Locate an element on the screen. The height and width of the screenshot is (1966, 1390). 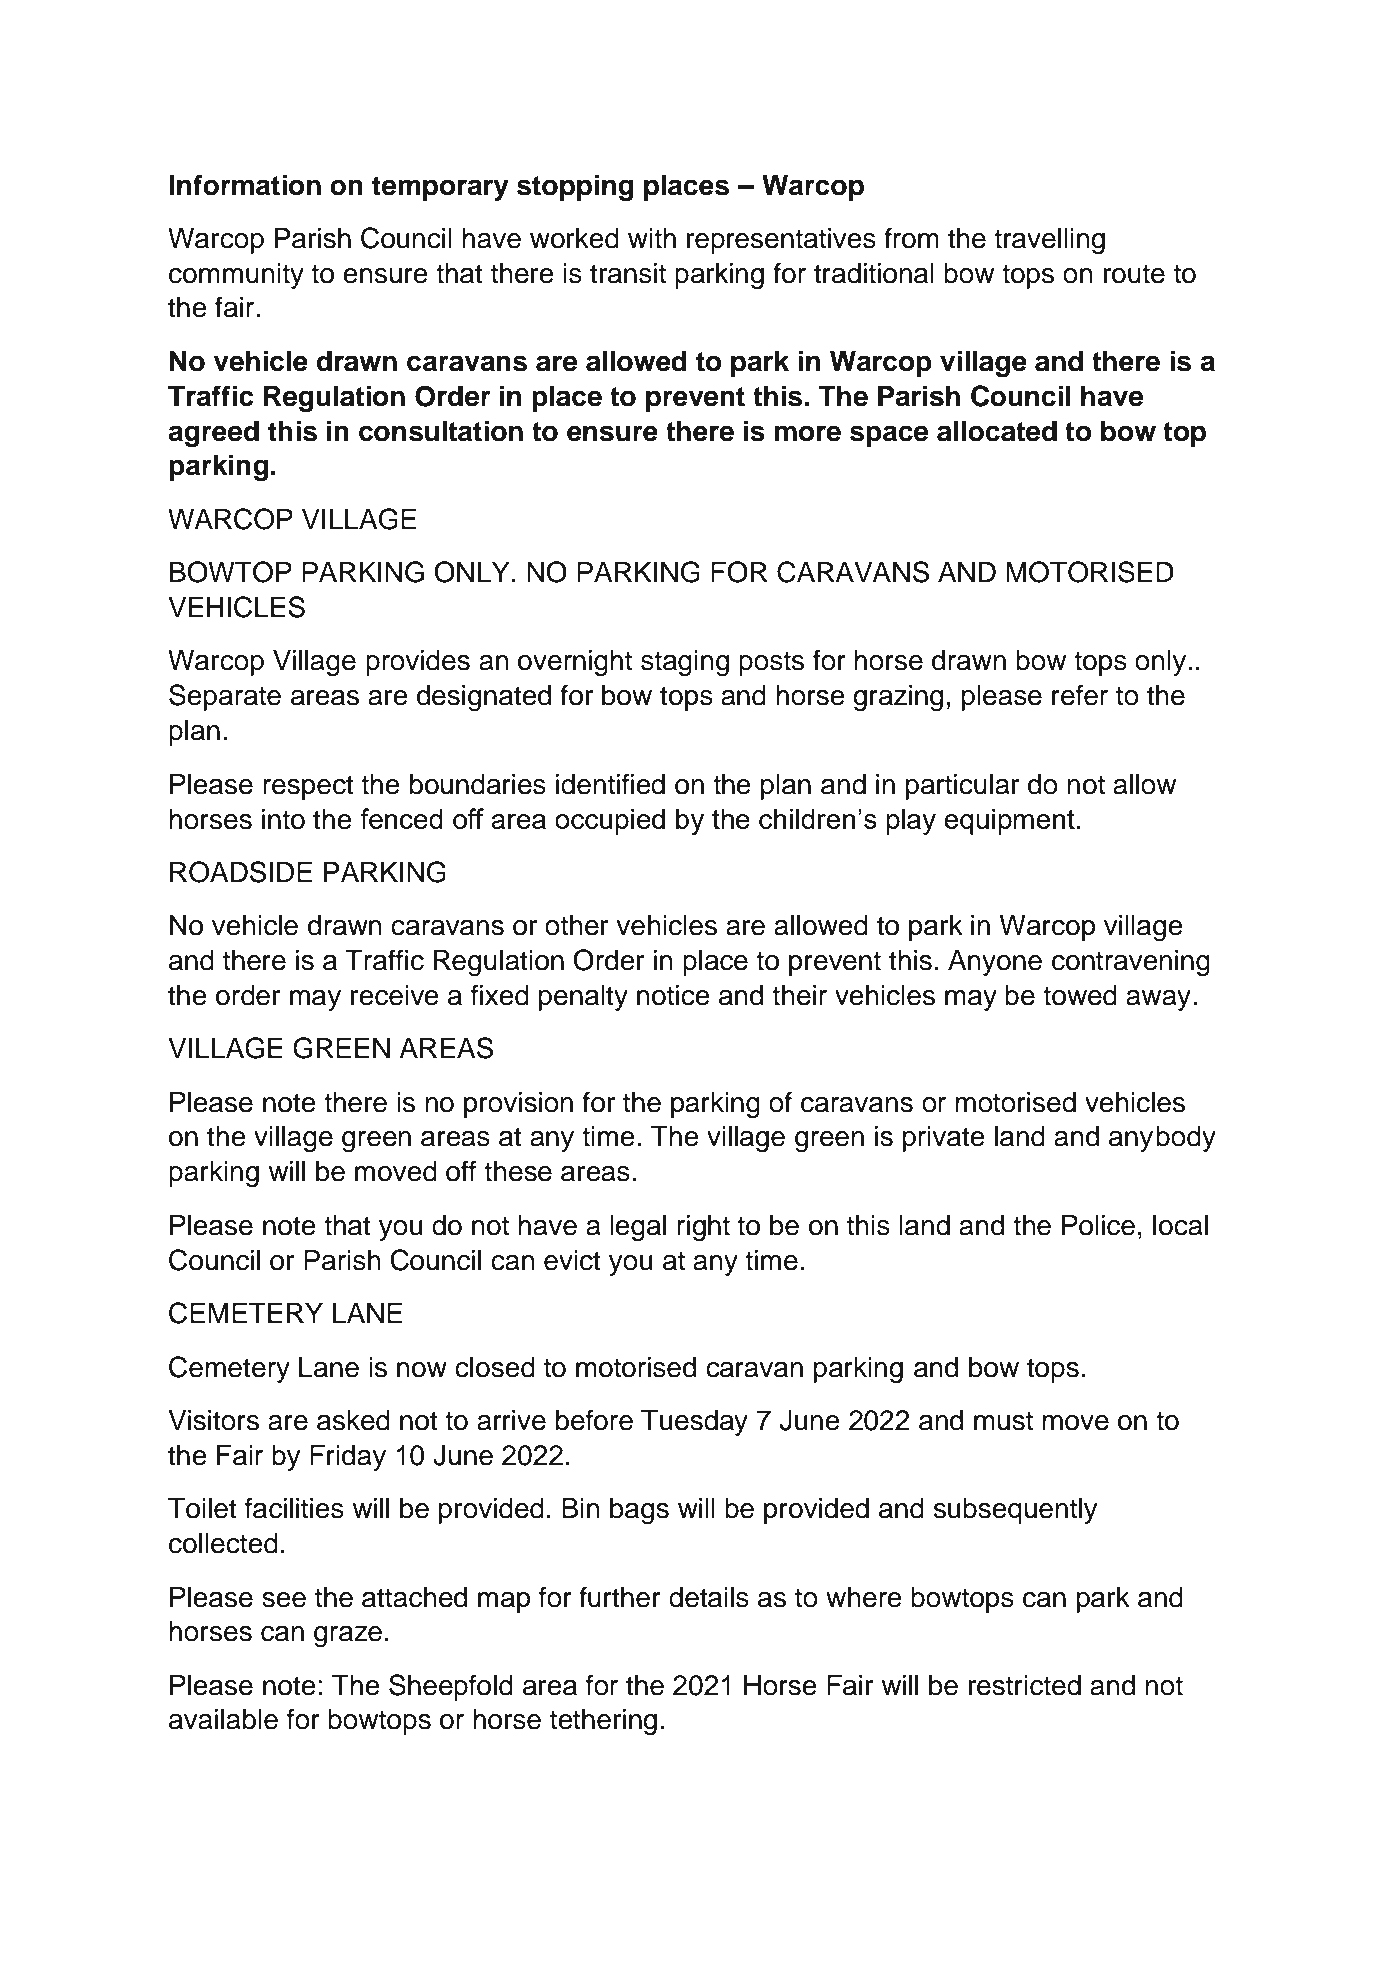
graze is located at coordinates (348, 1636).
